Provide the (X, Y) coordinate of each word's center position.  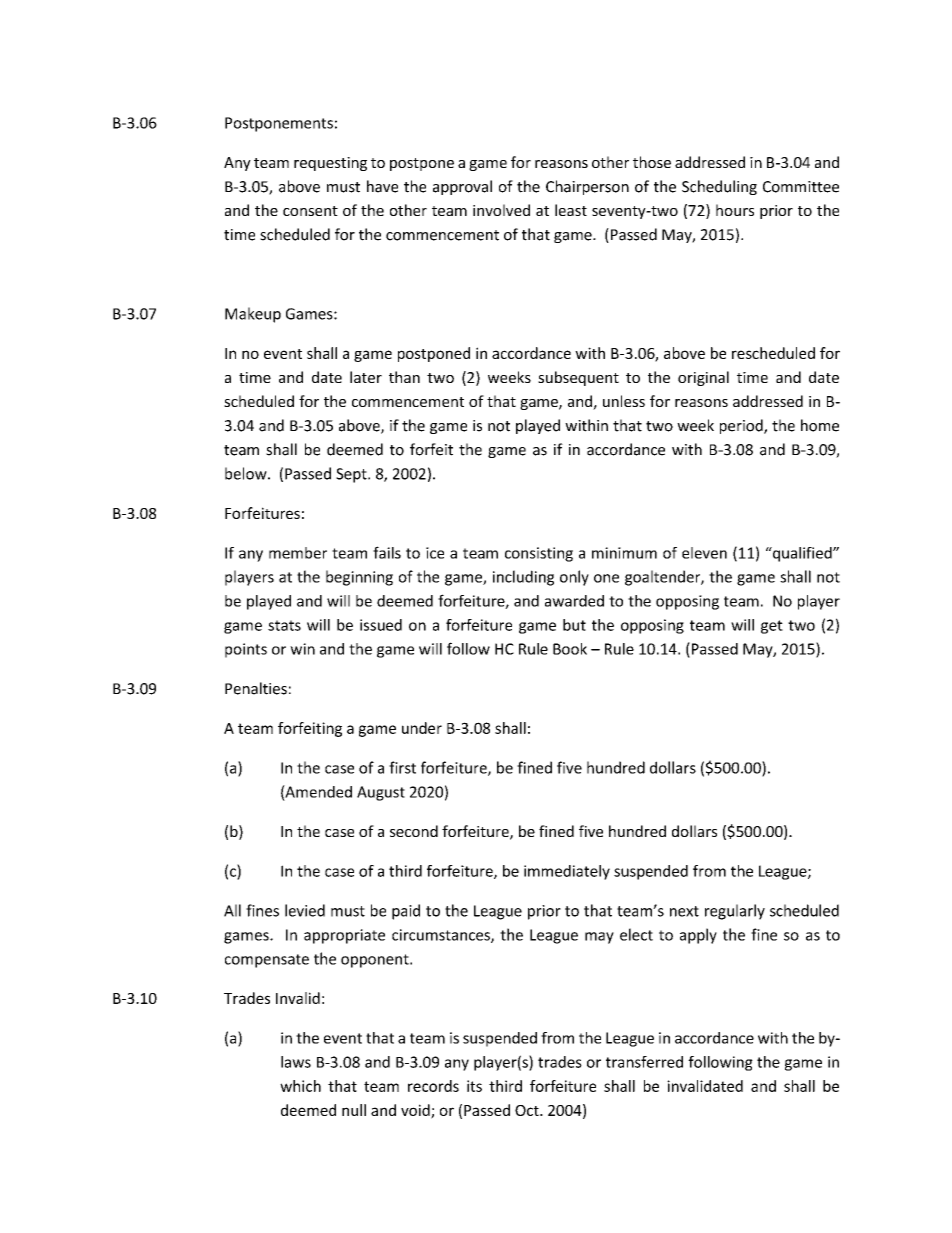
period (742, 426)
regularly (735, 912)
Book (570, 649)
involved (501, 210)
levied (305, 910)
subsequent (578, 378)
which (300, 1086)
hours (735, 210)
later (366, 377)
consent (310, 211)
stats (284, 625)
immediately (567, 872)
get (772, 627)
